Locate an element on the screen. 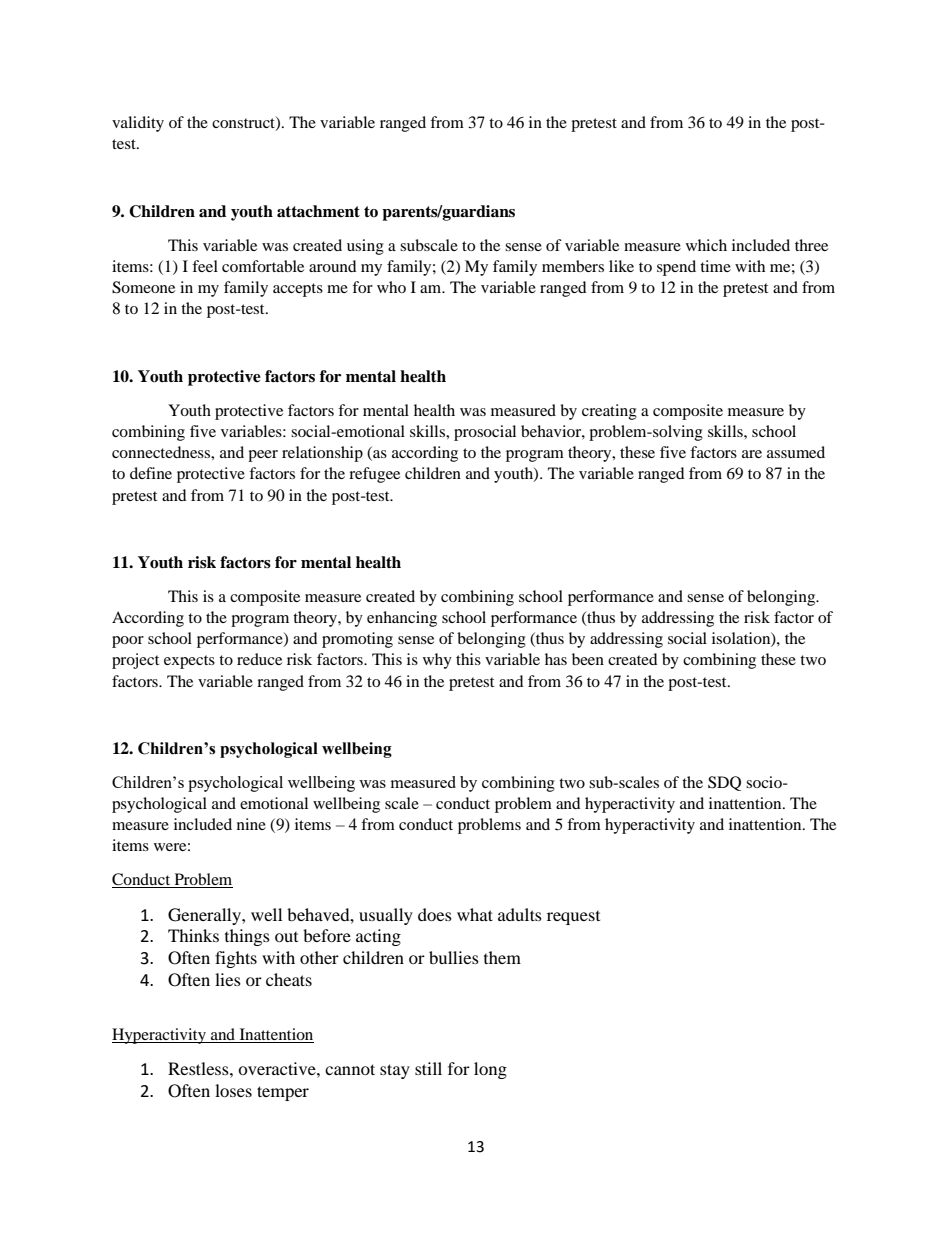 The image size is (952, 1233). enhancing is located at coordinates (402, 619).
